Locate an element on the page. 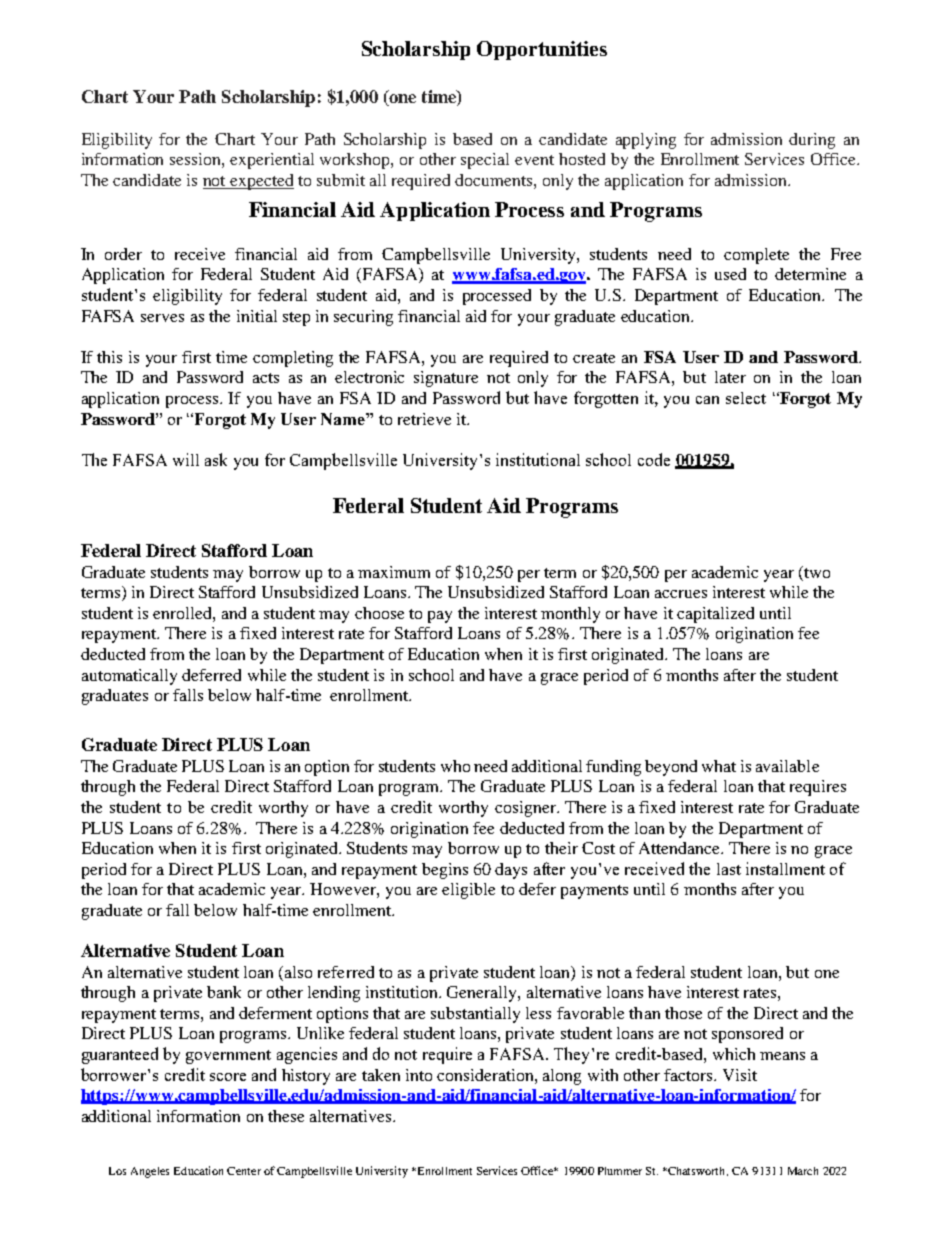 Image resolution: width=952 pixels, height=1233 pixels. Center is located at coordinates (244, 1171).
